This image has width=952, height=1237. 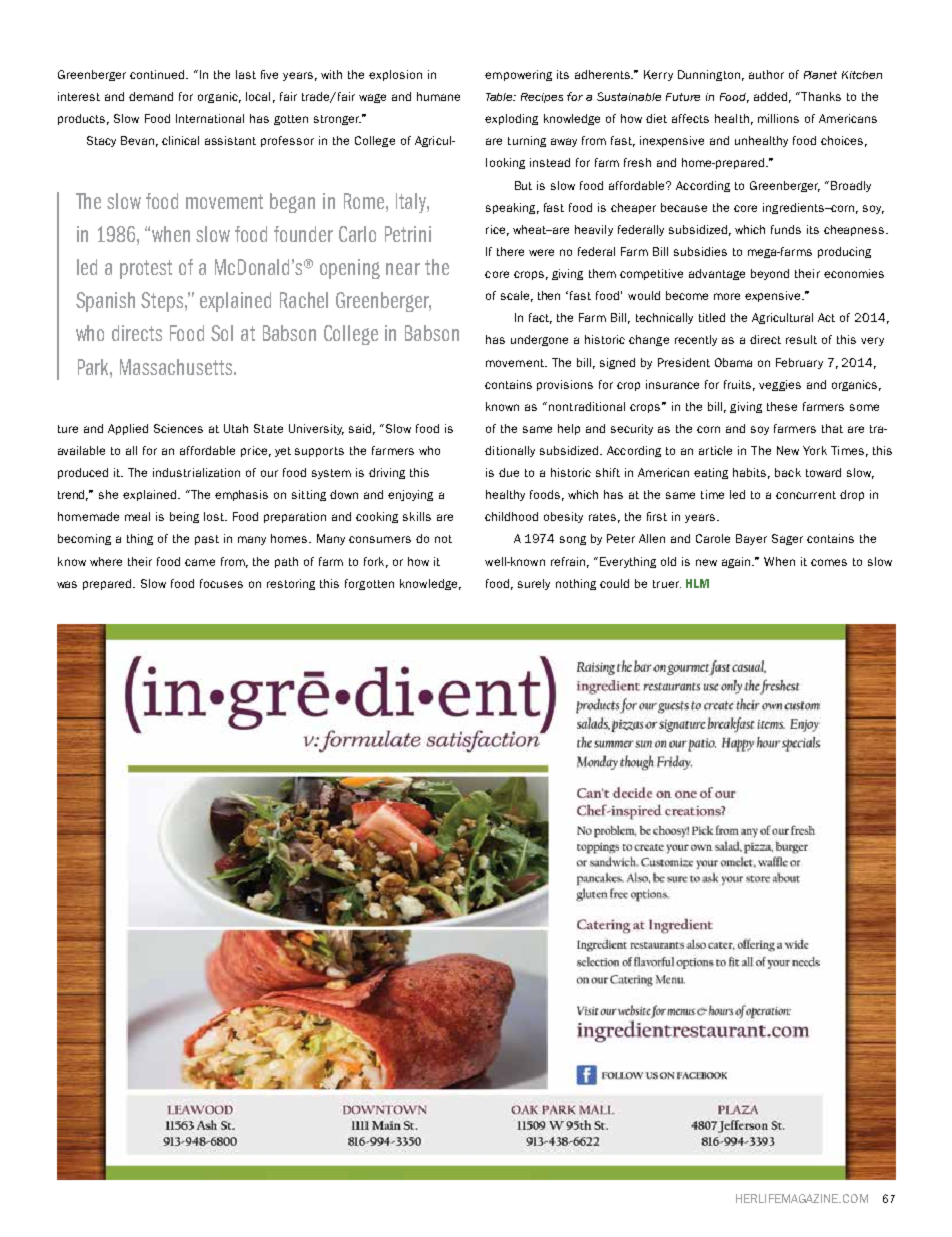 What do you see at coordinates (786, 229) in the image?
I see `funds` at bounding box center [786, 229].
